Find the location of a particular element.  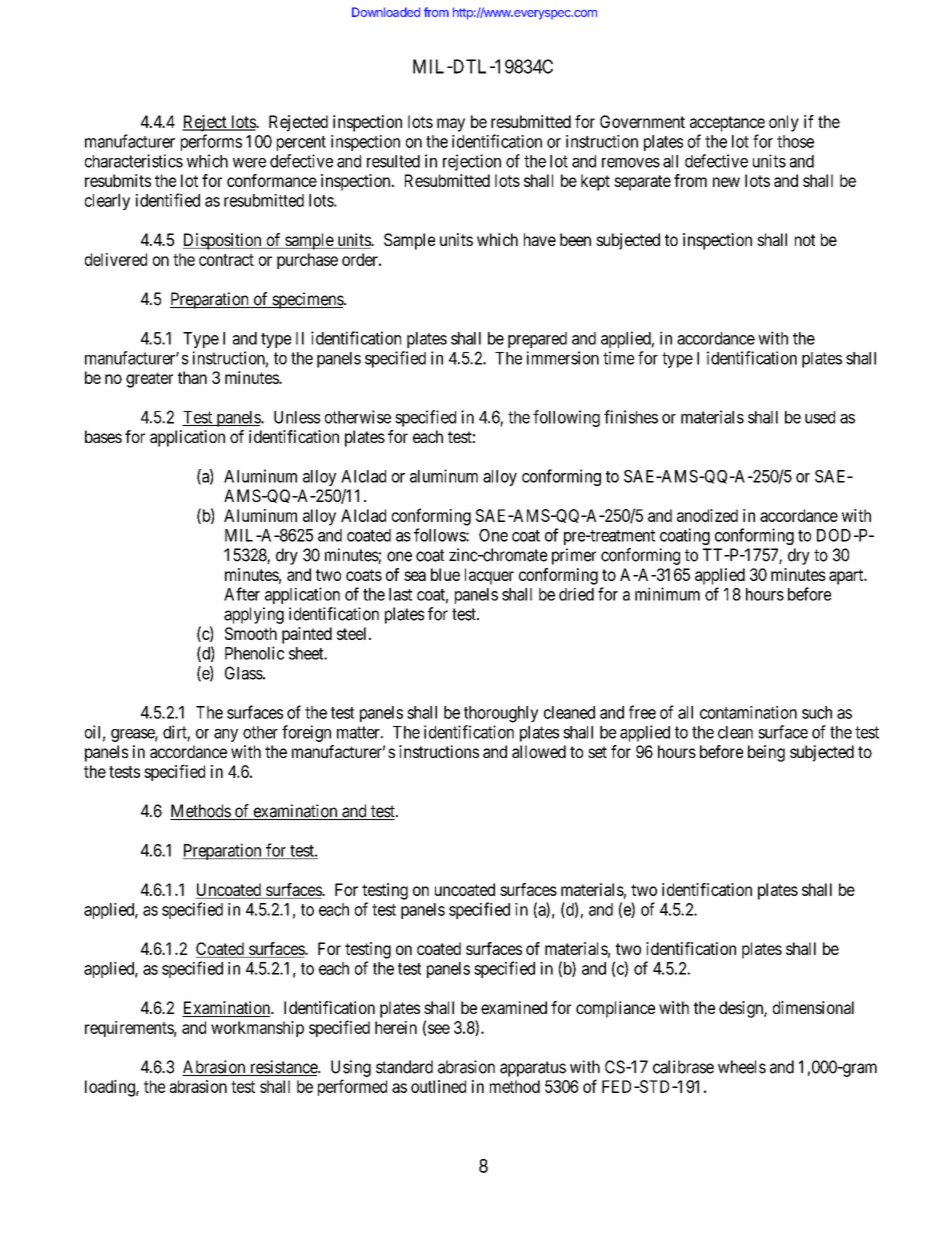

any is located at coordinates (226, 735).
